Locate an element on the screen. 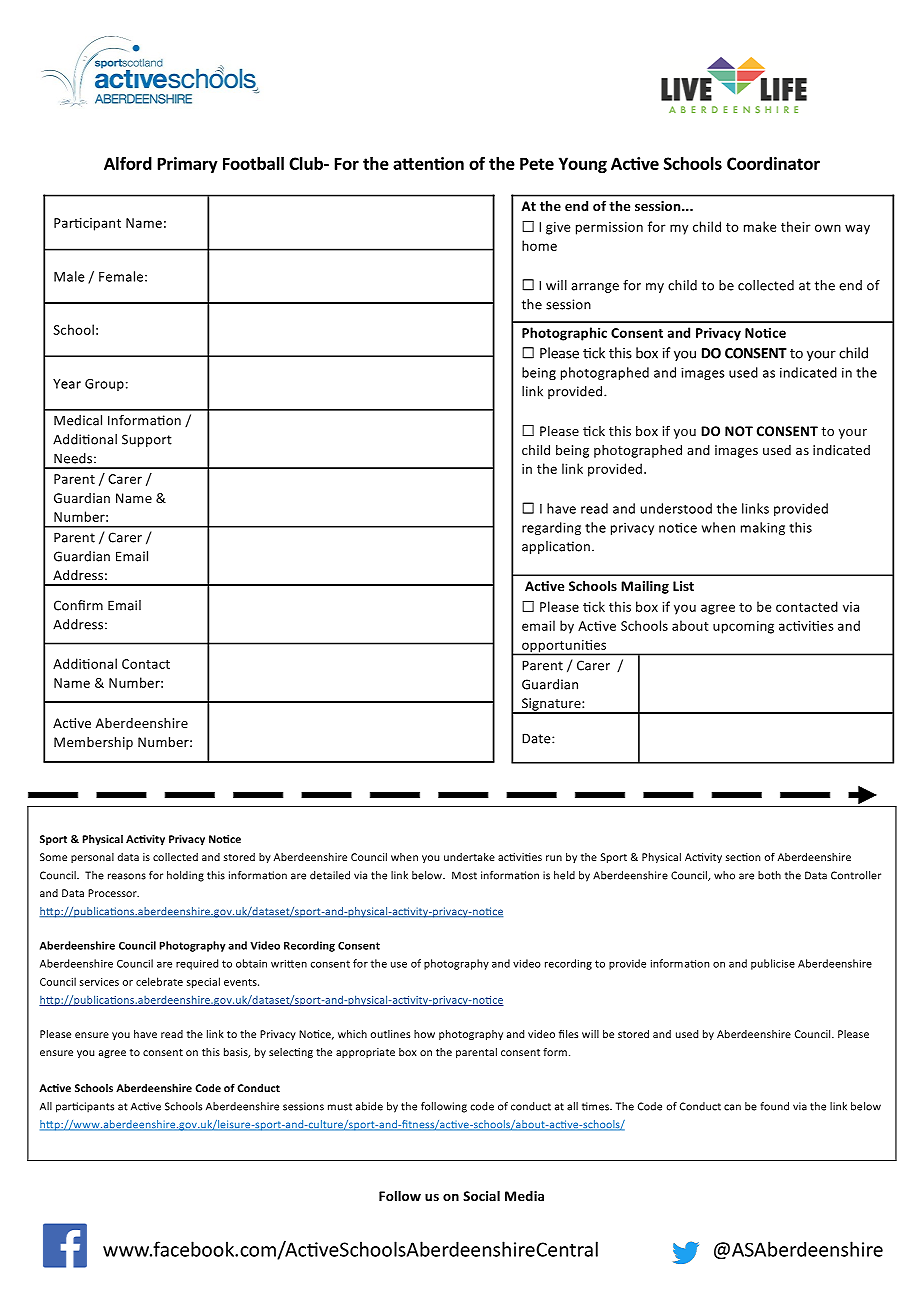 The width and height of the screenshot is (924, 1308). upcoming is located at coordinates (743, 627).
